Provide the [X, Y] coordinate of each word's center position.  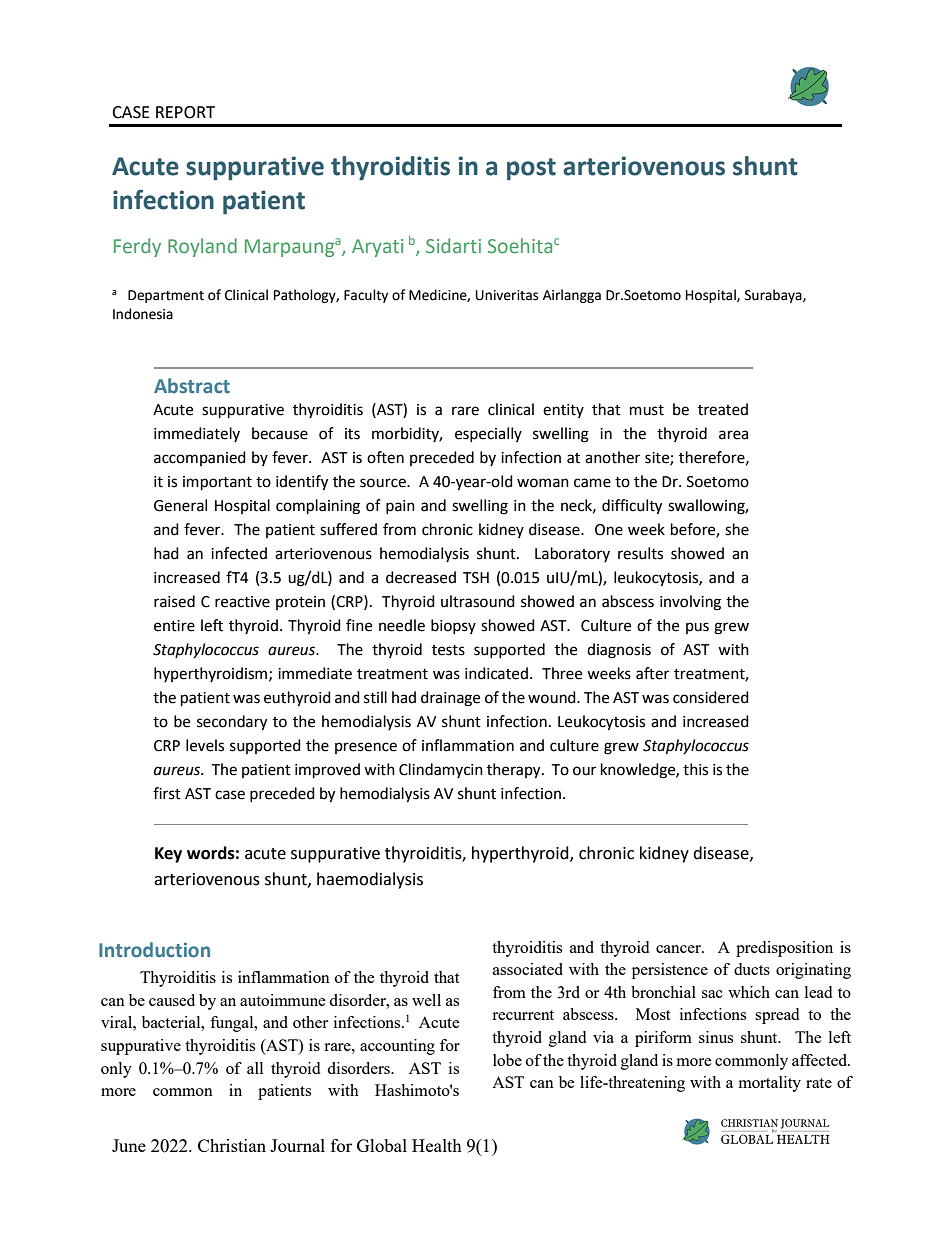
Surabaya [774, 296]
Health [437, 1145]
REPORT [185, 112]
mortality [770, 1084]
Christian [232, 1145]
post [531, 169]
